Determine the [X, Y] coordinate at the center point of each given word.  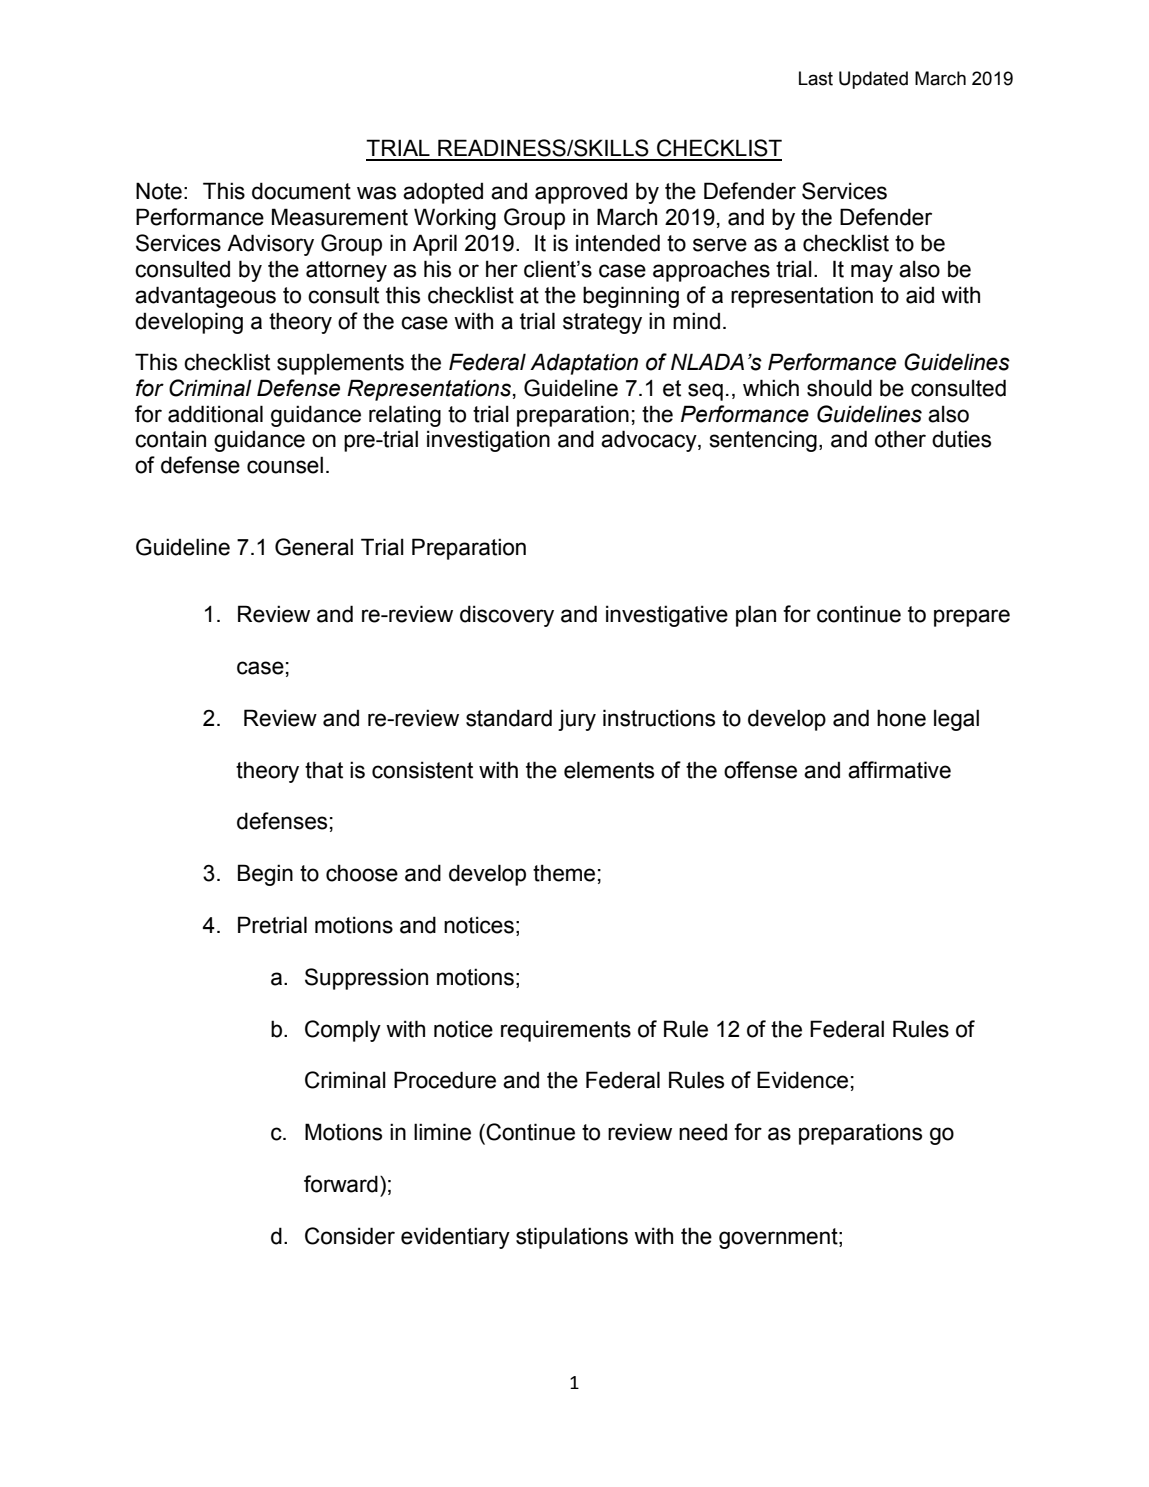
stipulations [572, 1238]
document [301, 191]
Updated [873, 80]
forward [341, 1184]
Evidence [802, 1080]
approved [581, 193]
